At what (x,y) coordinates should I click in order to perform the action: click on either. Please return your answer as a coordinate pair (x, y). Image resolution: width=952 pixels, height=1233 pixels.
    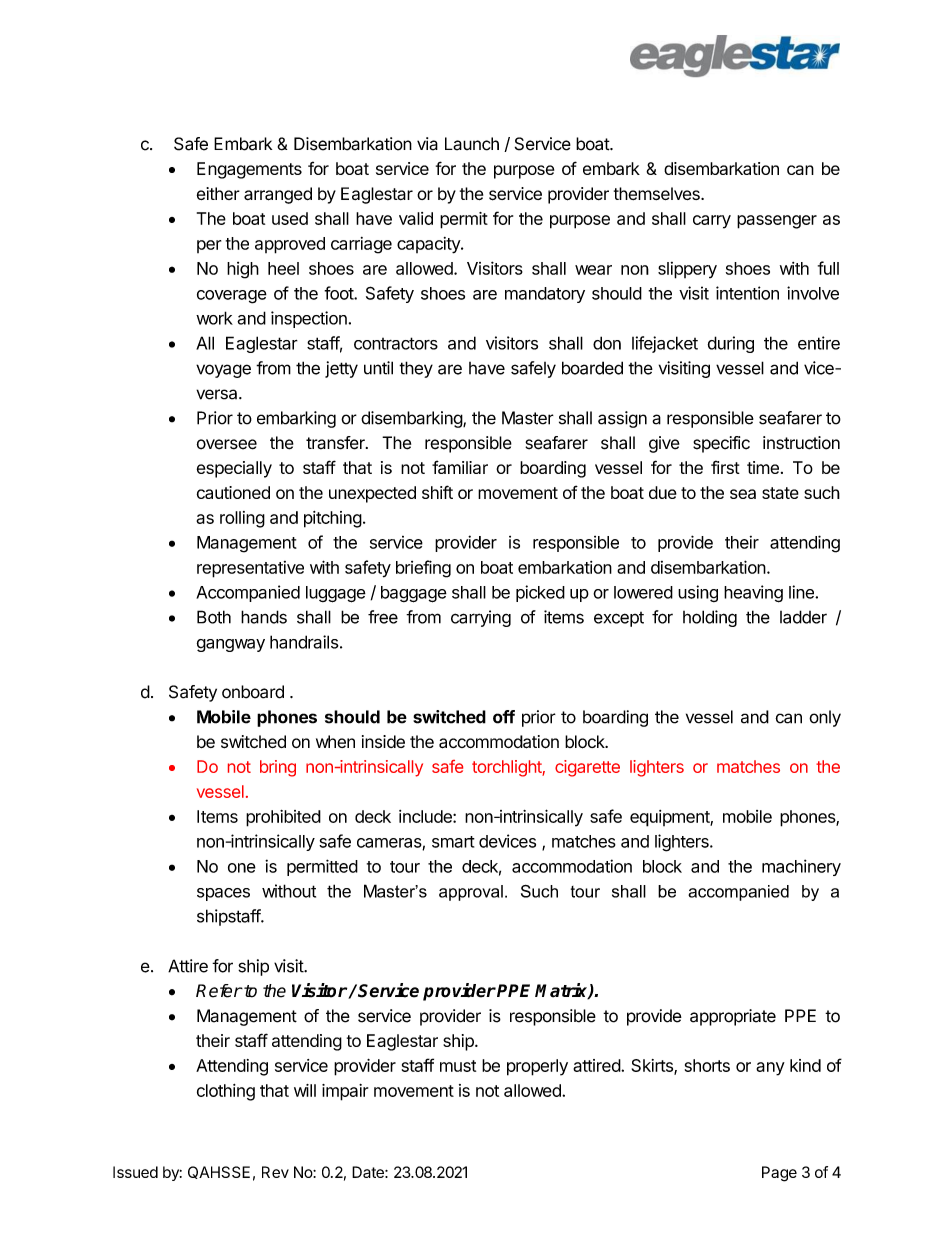
    Looking at the image, I should click on (218, 193).
